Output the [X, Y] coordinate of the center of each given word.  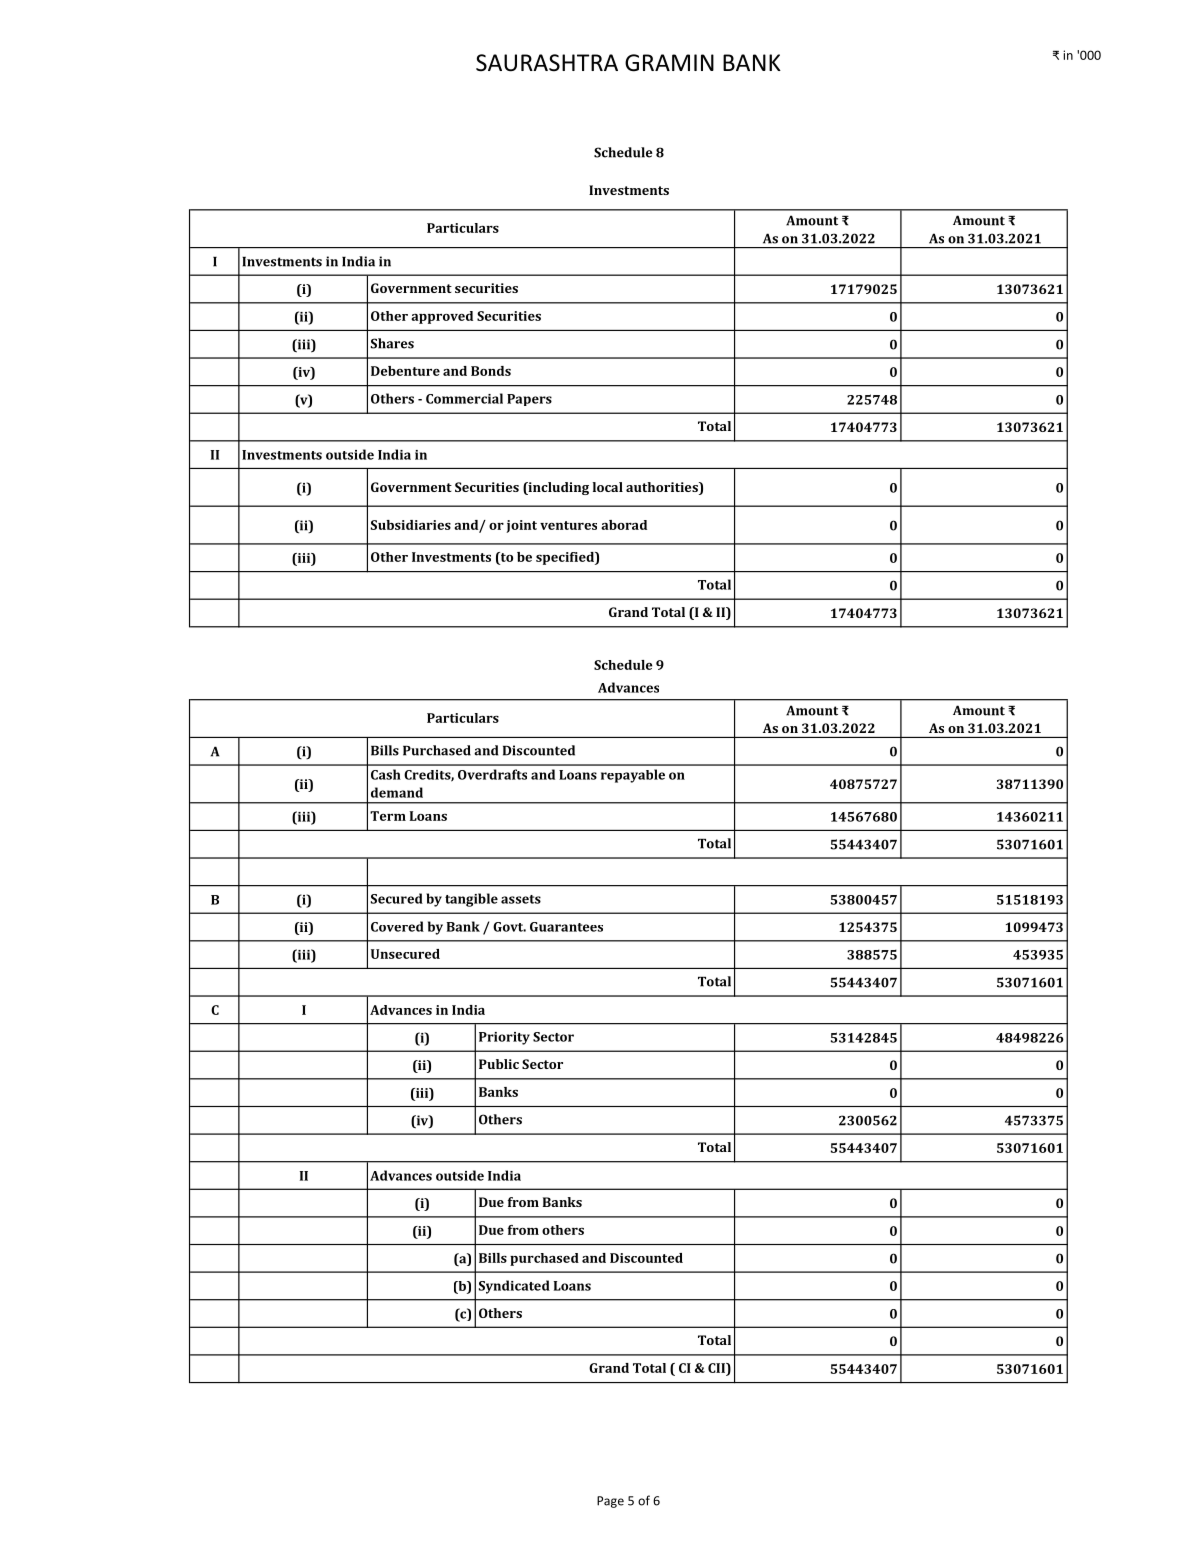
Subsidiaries [411, 525]
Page [610, 1502]
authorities [663, 487]
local [608, 487]
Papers [529, 400]
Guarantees [566, 927]
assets [521, 899]
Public [499, 1064]
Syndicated [514, 1287]
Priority [504, 1038]
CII [717, 1368]
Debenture [405, 371]
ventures [568, 525]
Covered [397, 926]
